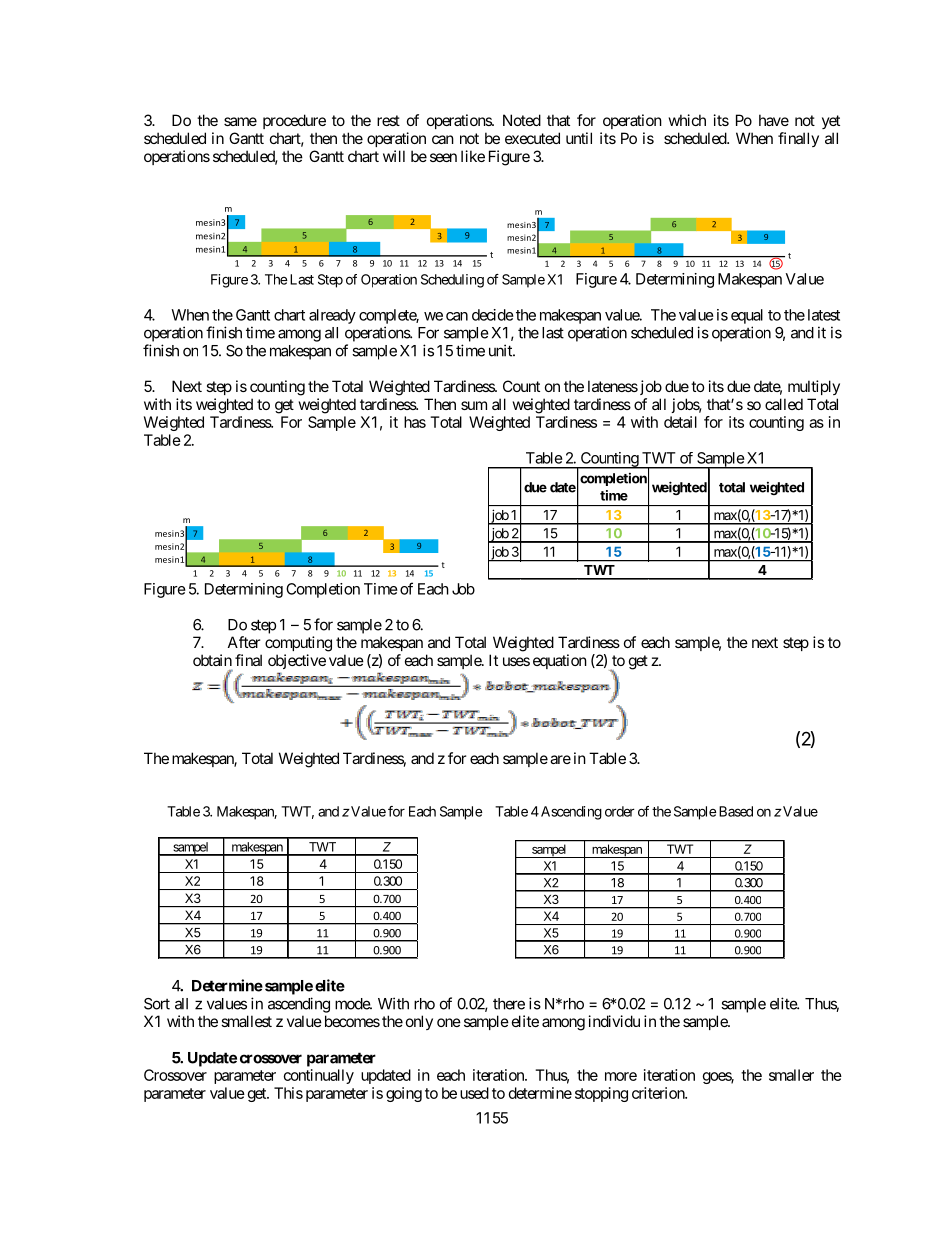 Image resolution: width=952 pixels, height=1233 pixels. What do you see at coordinates (474, 405) in the document?
I see `sum` at bounding box center [474, 405].
